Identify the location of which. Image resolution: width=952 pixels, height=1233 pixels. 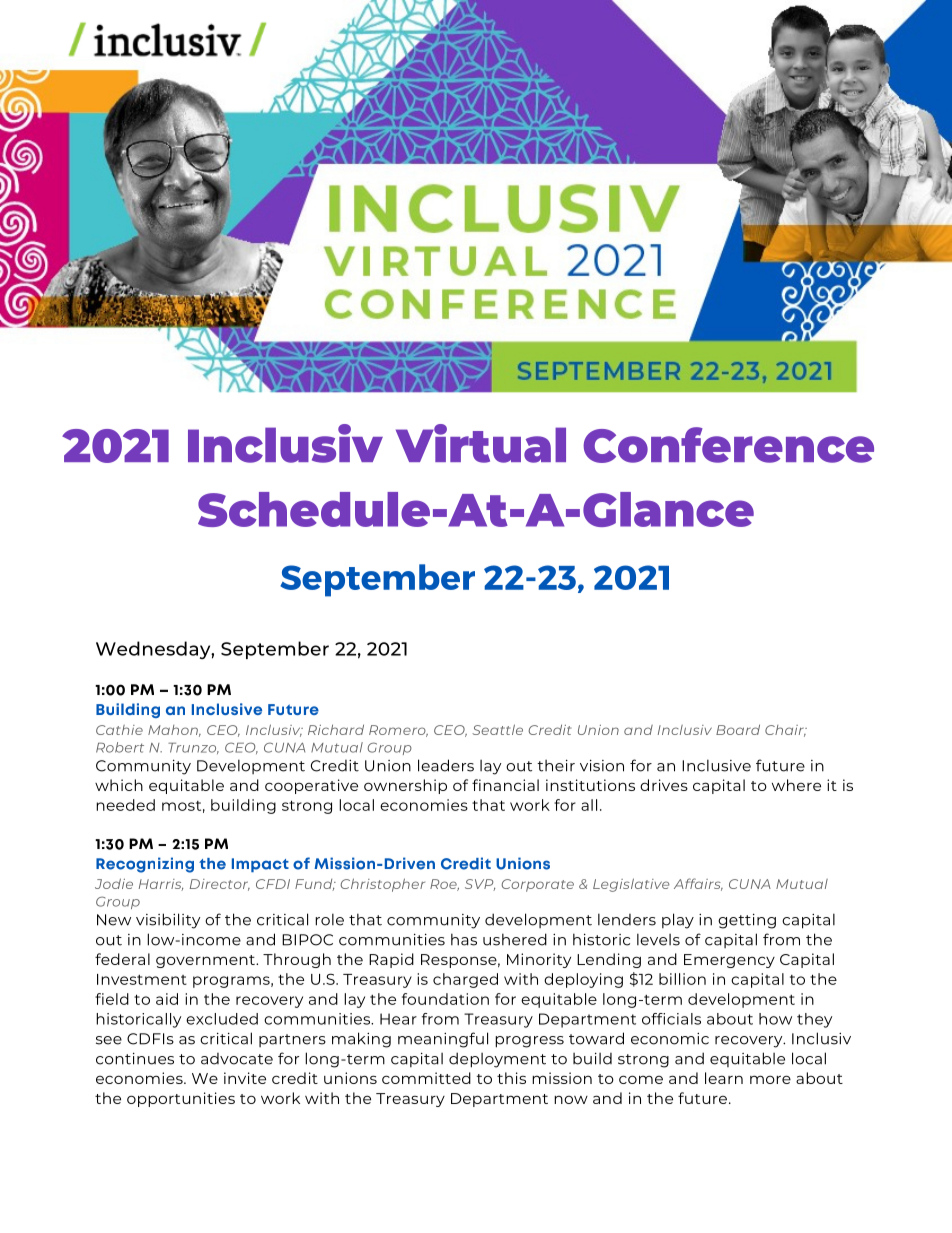
(119, 785).
